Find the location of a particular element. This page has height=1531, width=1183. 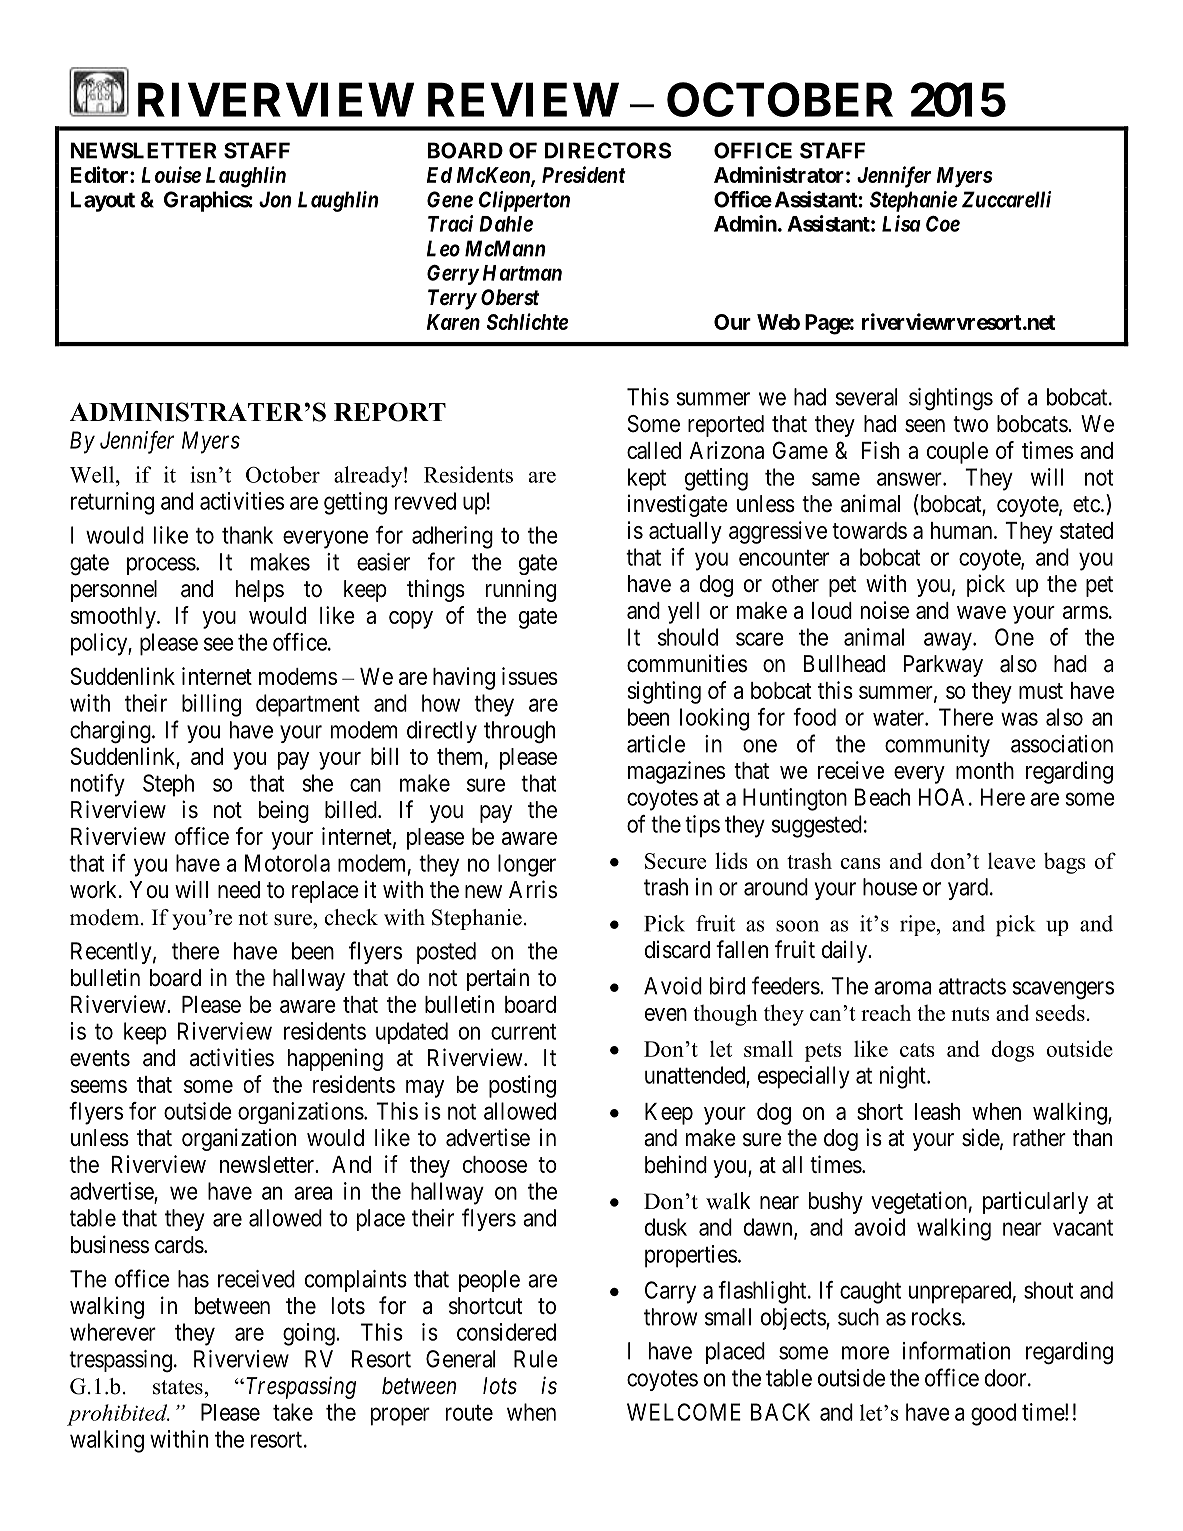

Louise is located at coordinates (171, 174).
